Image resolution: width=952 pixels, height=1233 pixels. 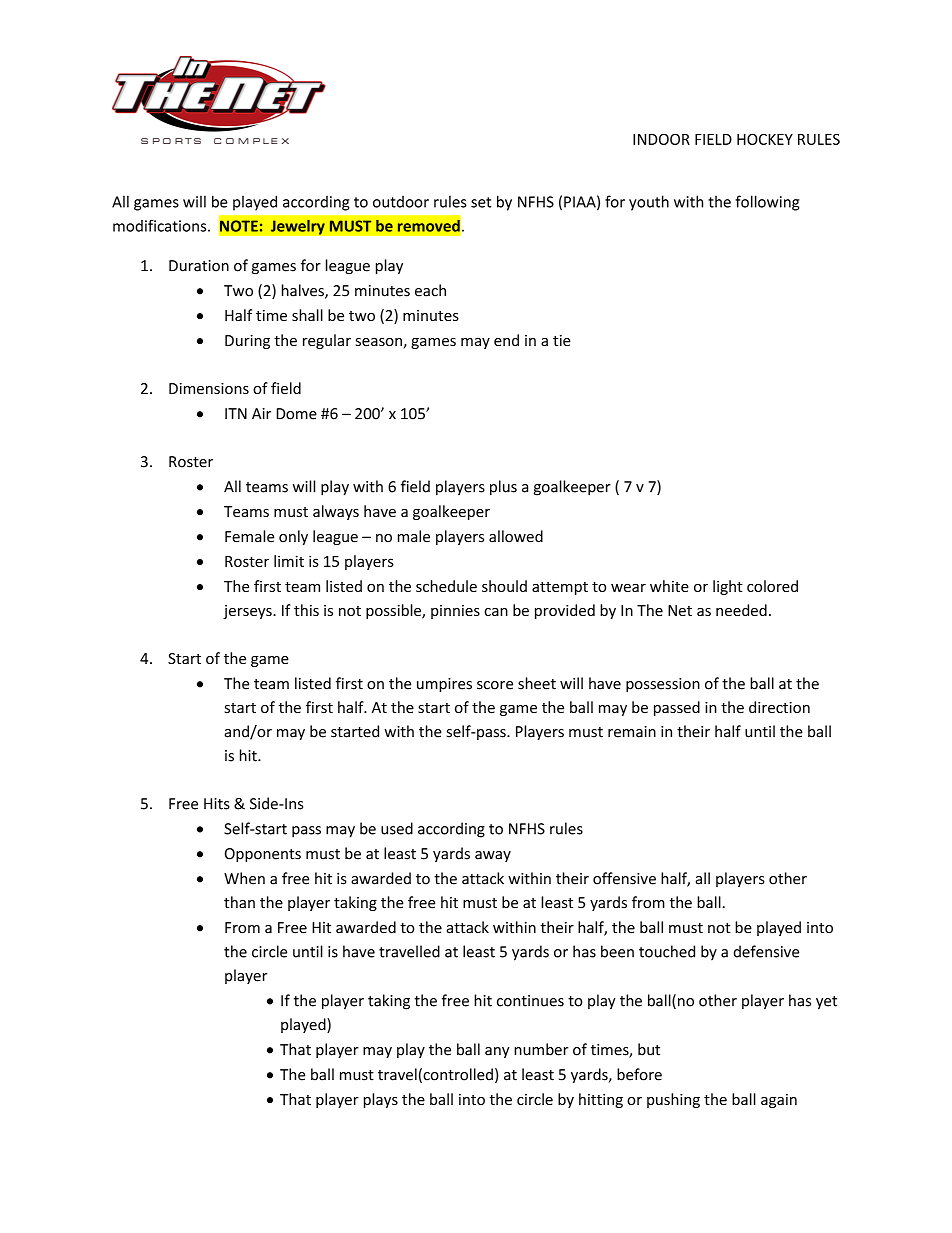 What do you see at coordinates (401, 202) in the image?
I see `outdoor` at bounding box center [401, 202].
